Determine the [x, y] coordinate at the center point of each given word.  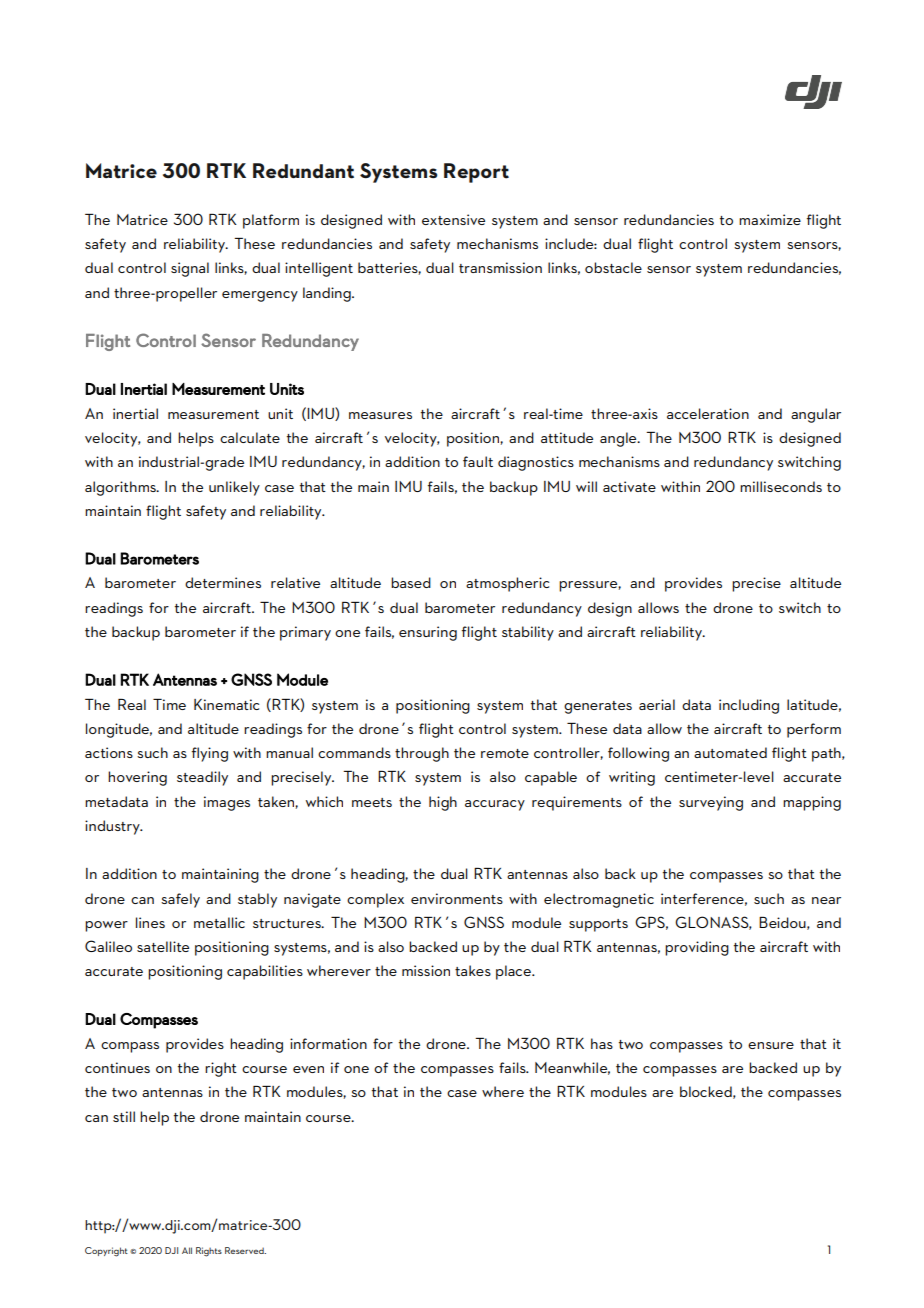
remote [505, 753]
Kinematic [226, 704]
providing [697, 948]
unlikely [234, 488]
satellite [163, 946]
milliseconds [781, 486]
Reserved [245, 1250]
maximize [770, 219]
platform [271, 221]
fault [478, 461]
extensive [453, 219]
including [749, 706]
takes [473, 970]
